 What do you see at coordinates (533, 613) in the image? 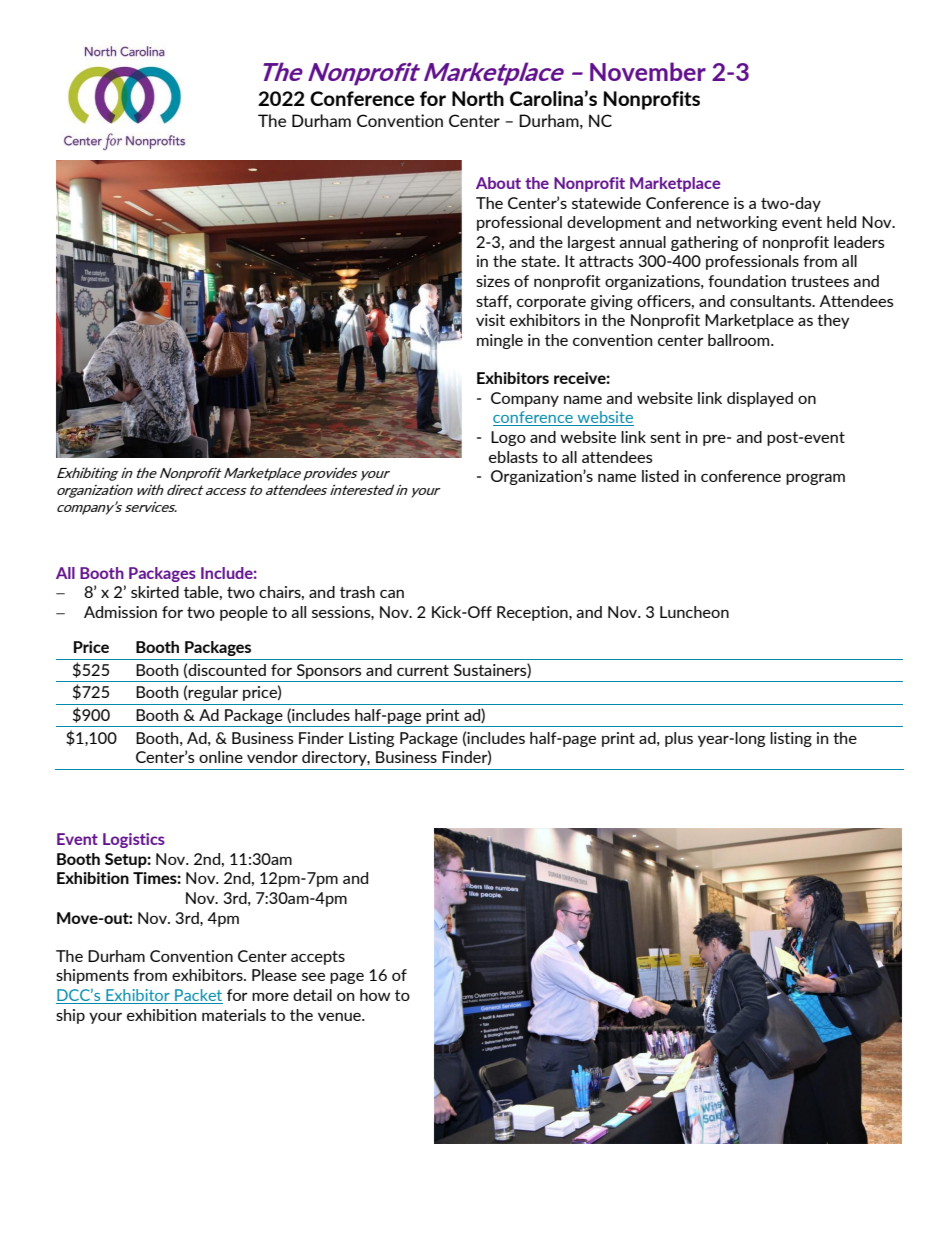
I see `Reception` at bounding box center [533, 613].
